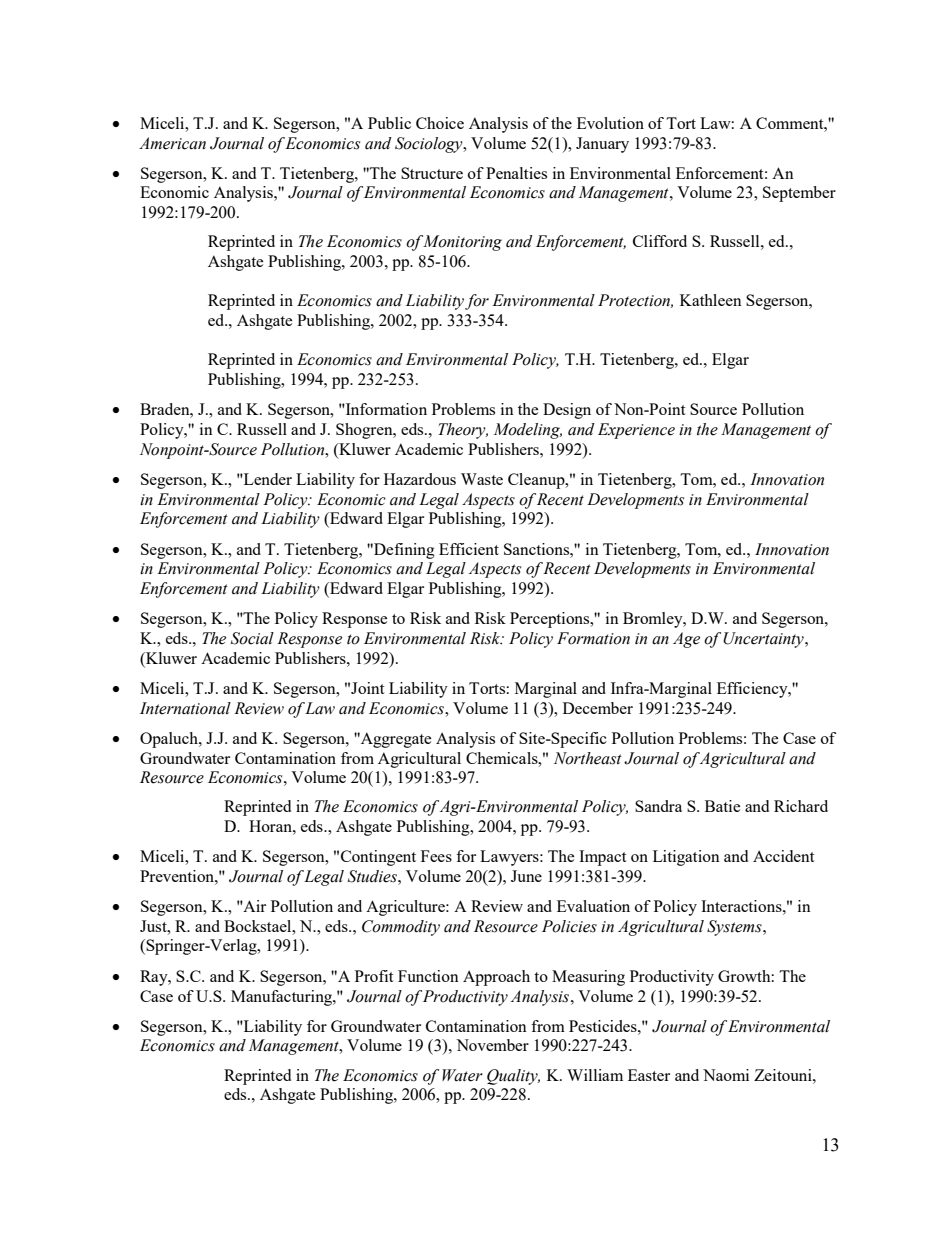 Image resolution: width=952 pixels, height=1233 pixels. What do you see at coordinates (799, 194) in the screenshot?
I see `September` at bounding box center [799, 194].
